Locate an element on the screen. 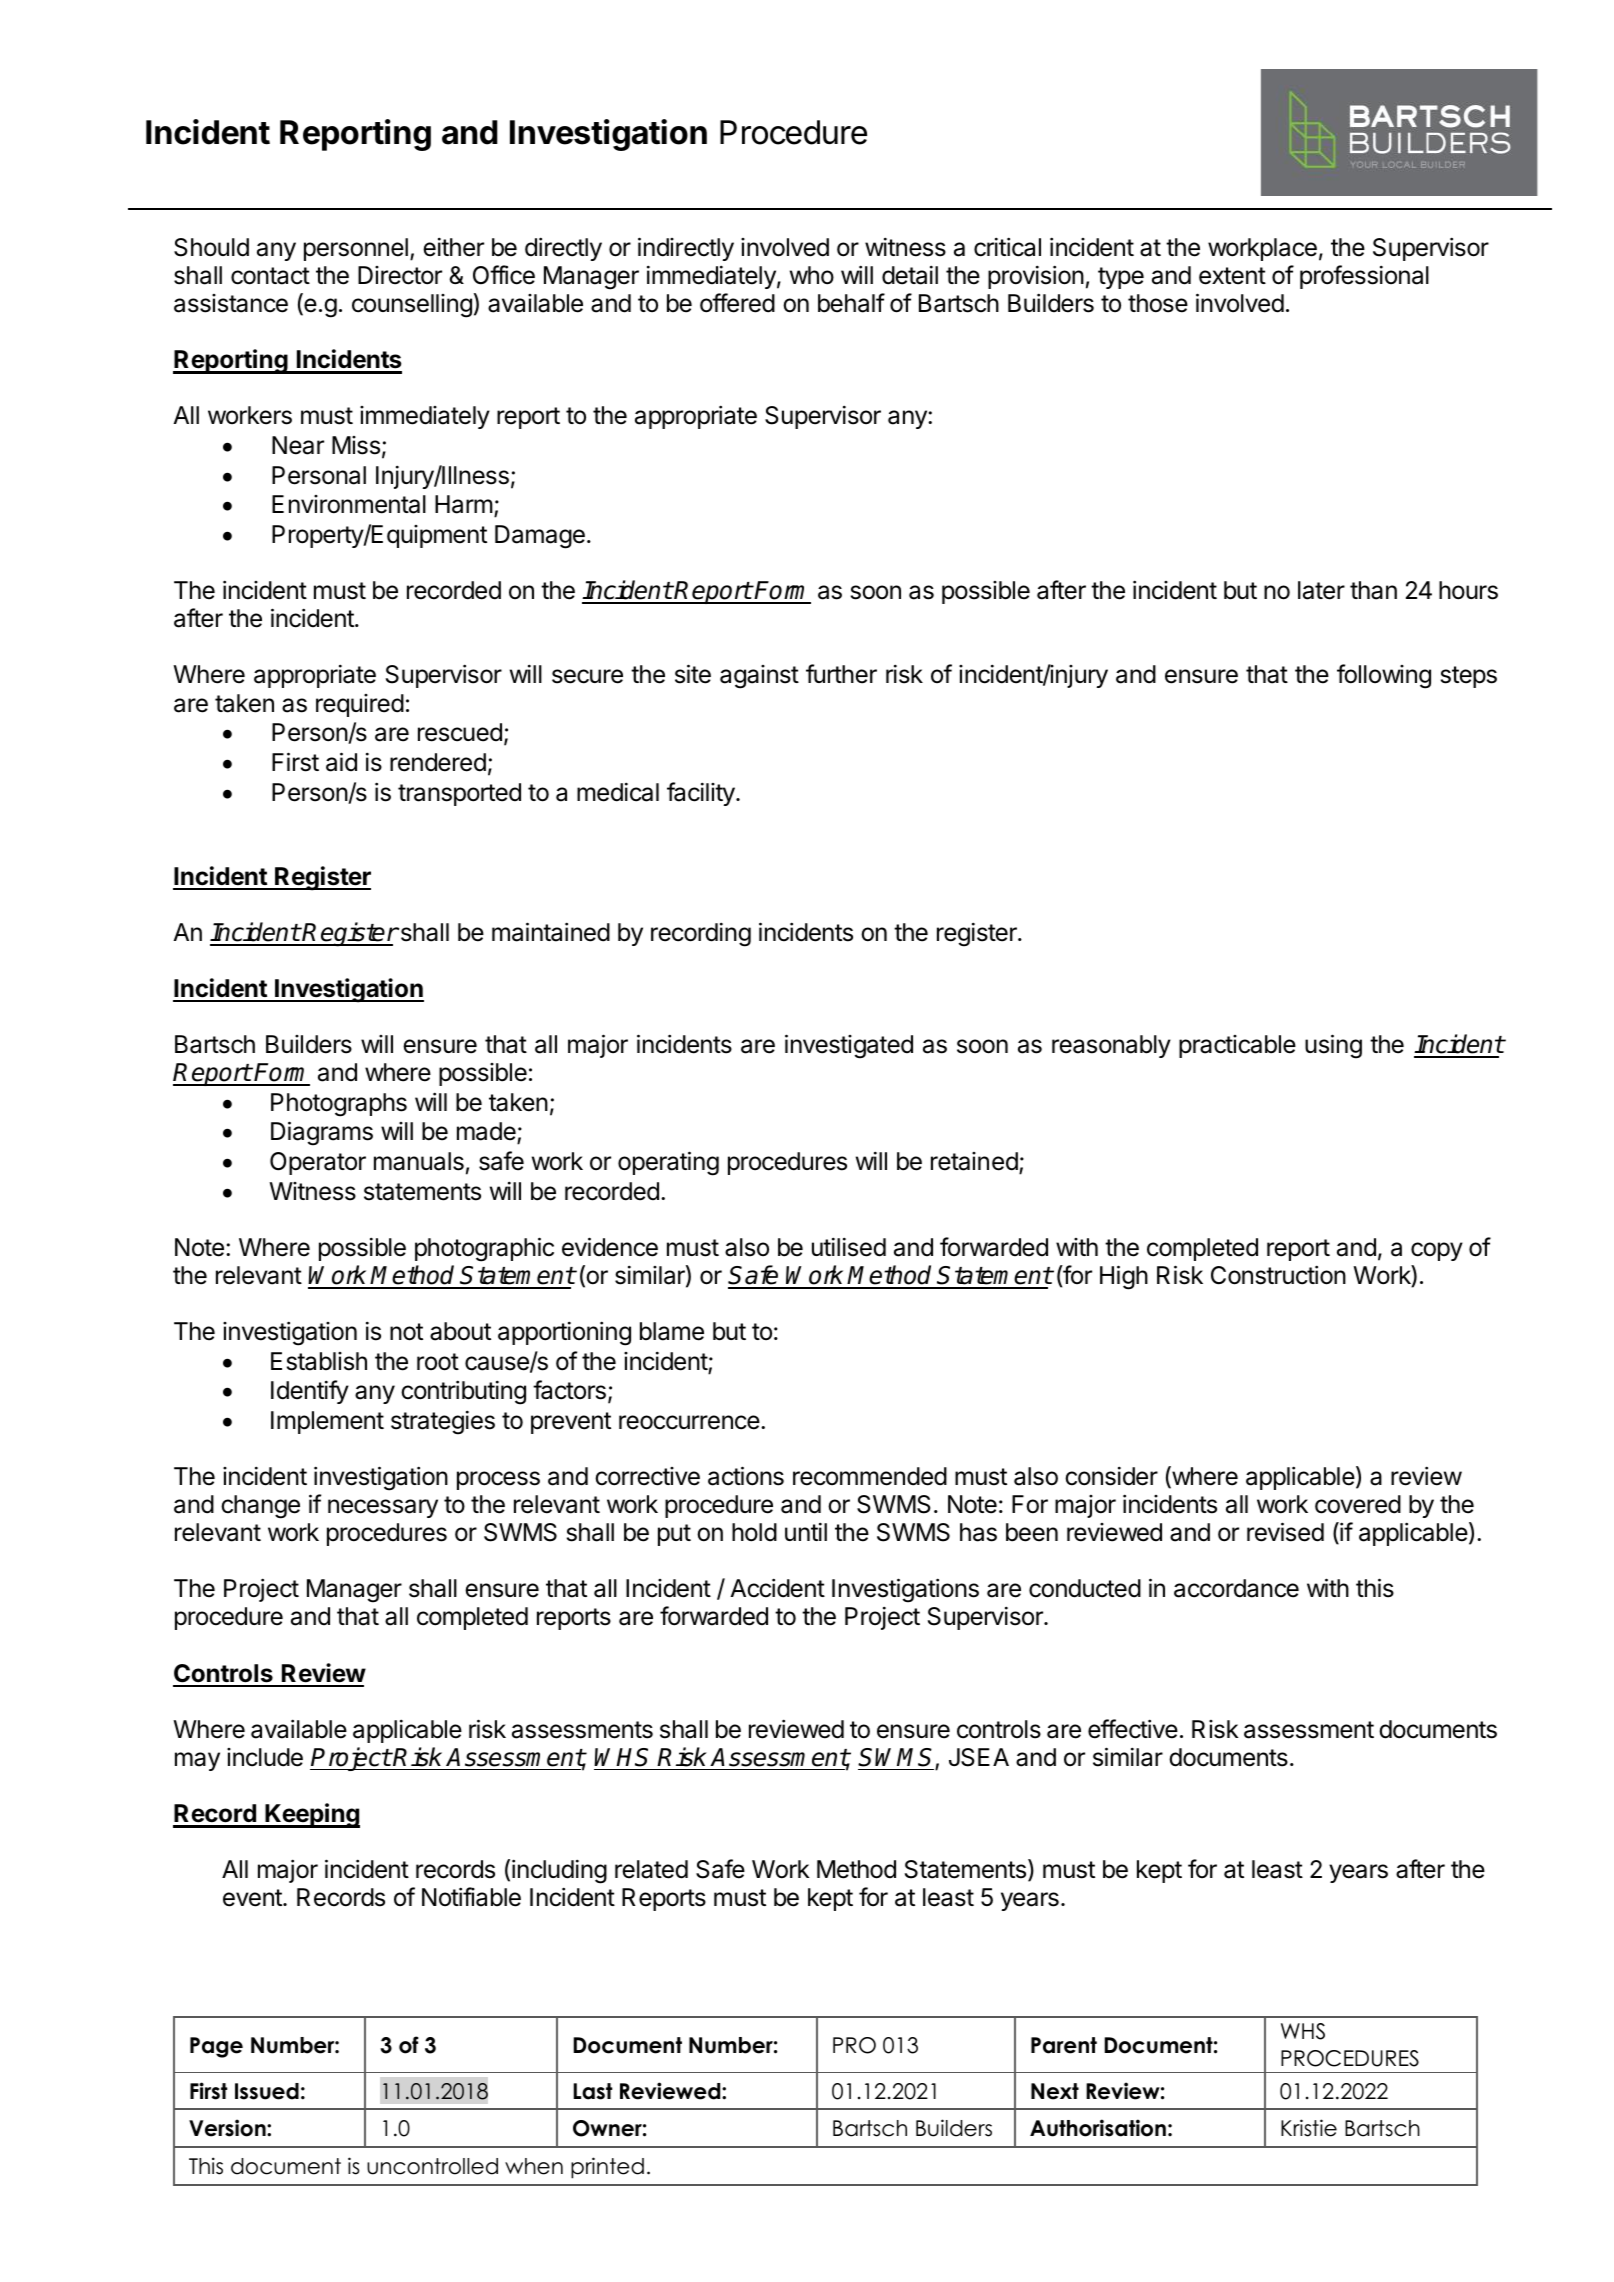  utilised is located at coordinates (849, 1247).
